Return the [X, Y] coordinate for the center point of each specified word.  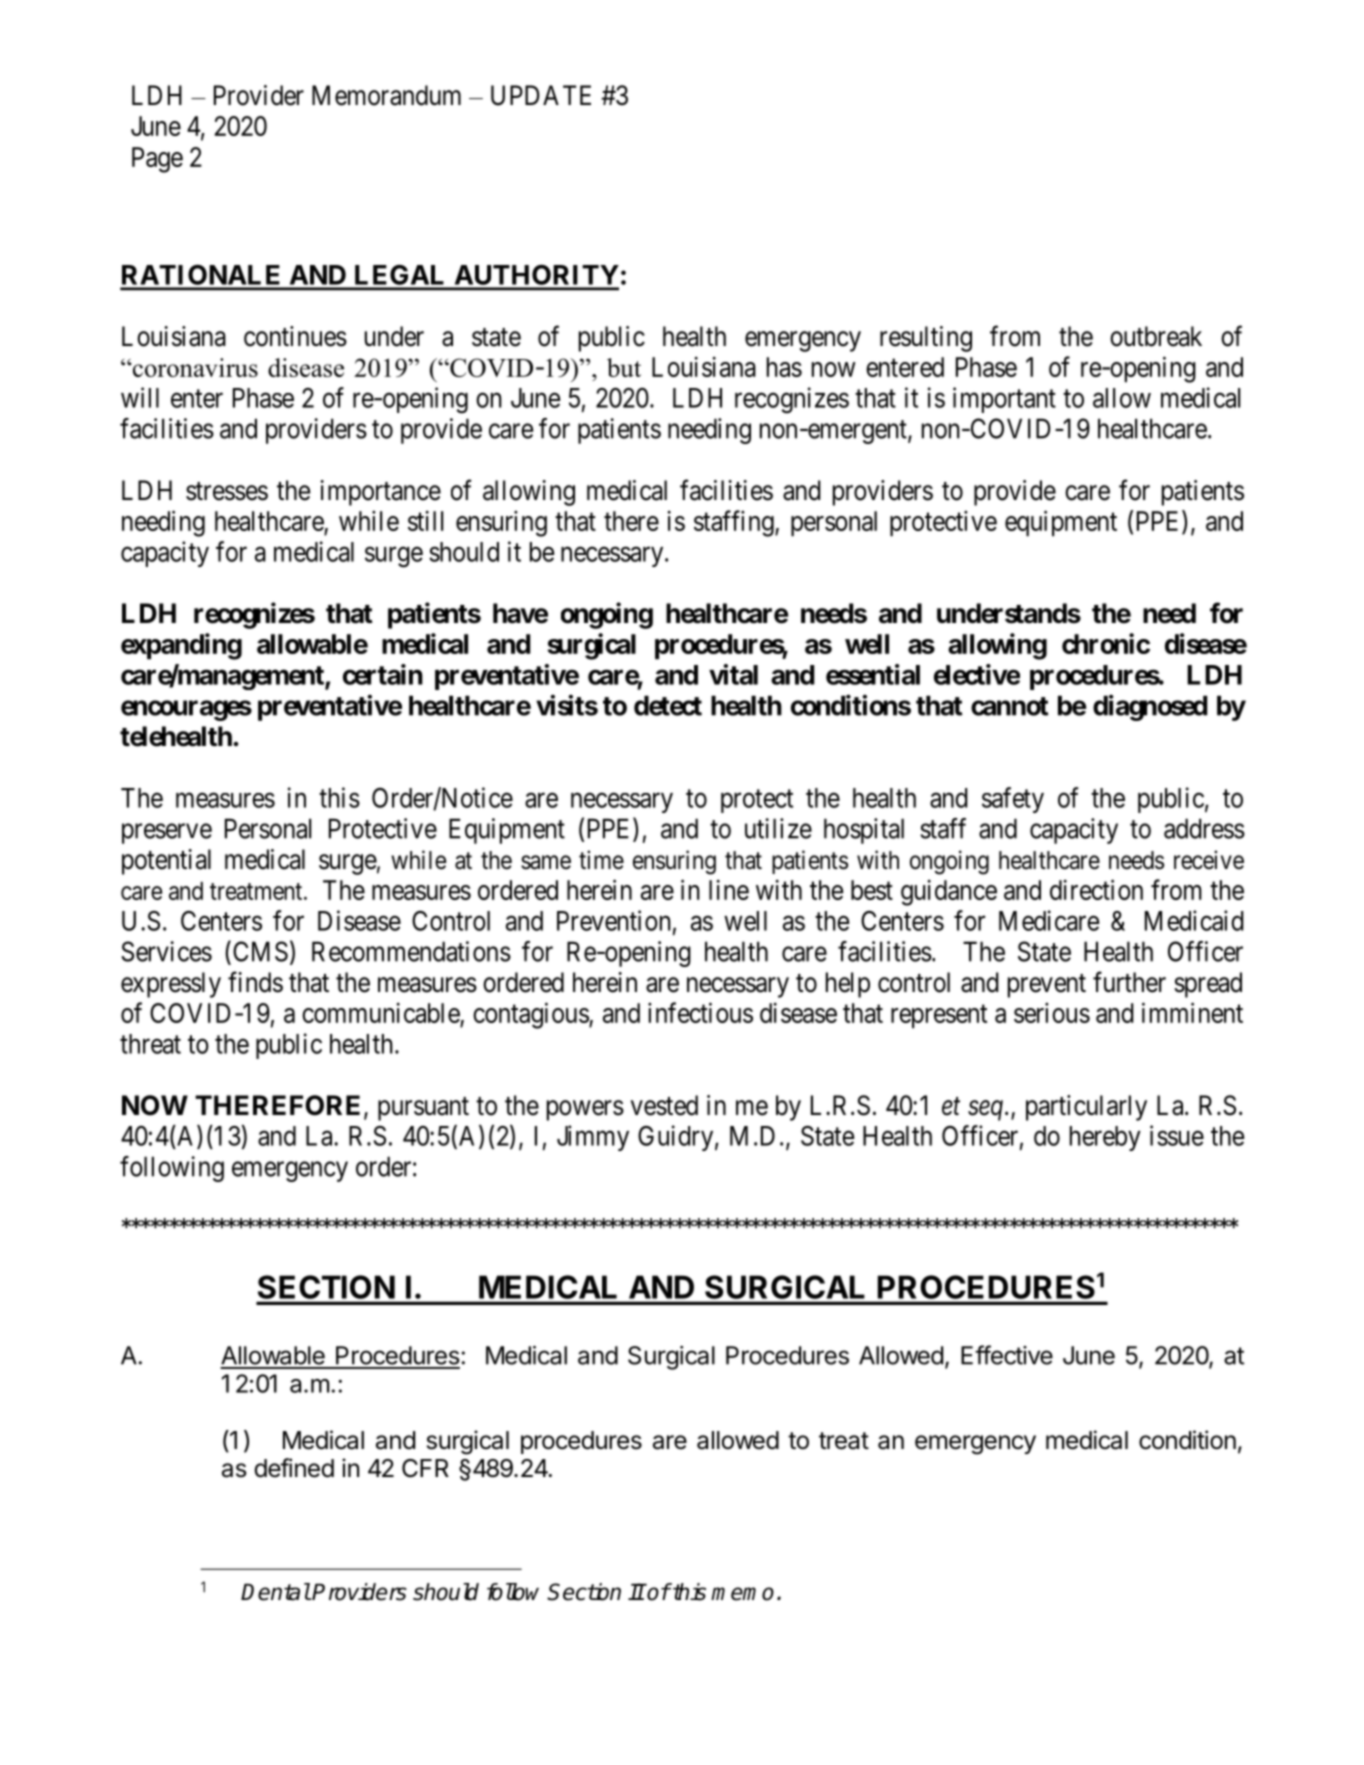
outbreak [1156, 336]
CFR [425, 1468]
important [1004, 400]
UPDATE [541, 95]
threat [150, 1044]
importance [380, 493]
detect [668, 705]
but [624, 367]
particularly [1086, 1108]
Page [157, 160]
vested [664, 1105]
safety [1013, 800]
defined [294, 1468]
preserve [167, 833]
